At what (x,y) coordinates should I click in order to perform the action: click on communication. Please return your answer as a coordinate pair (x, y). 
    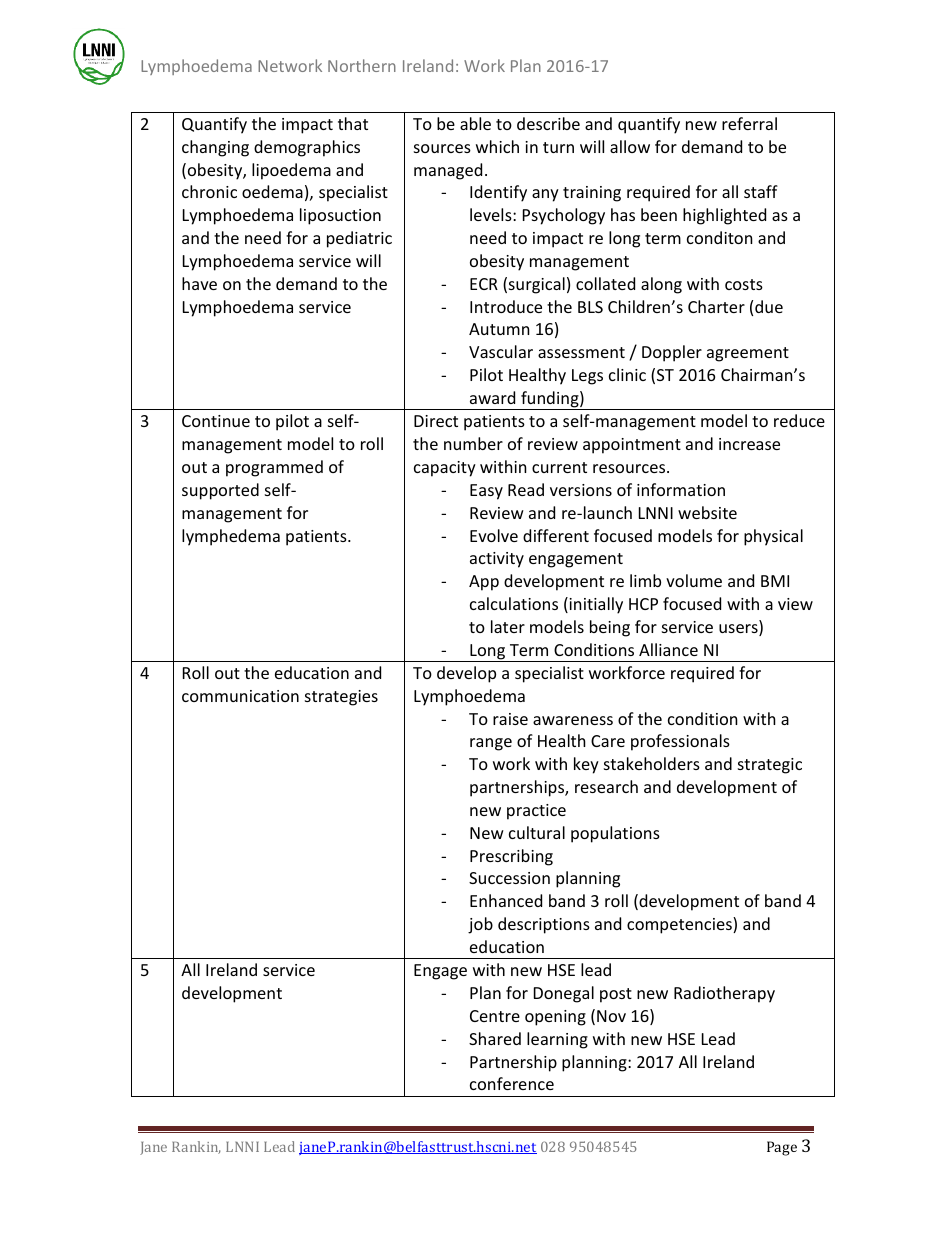
    Looking at the image, I should click on (240, 696).
